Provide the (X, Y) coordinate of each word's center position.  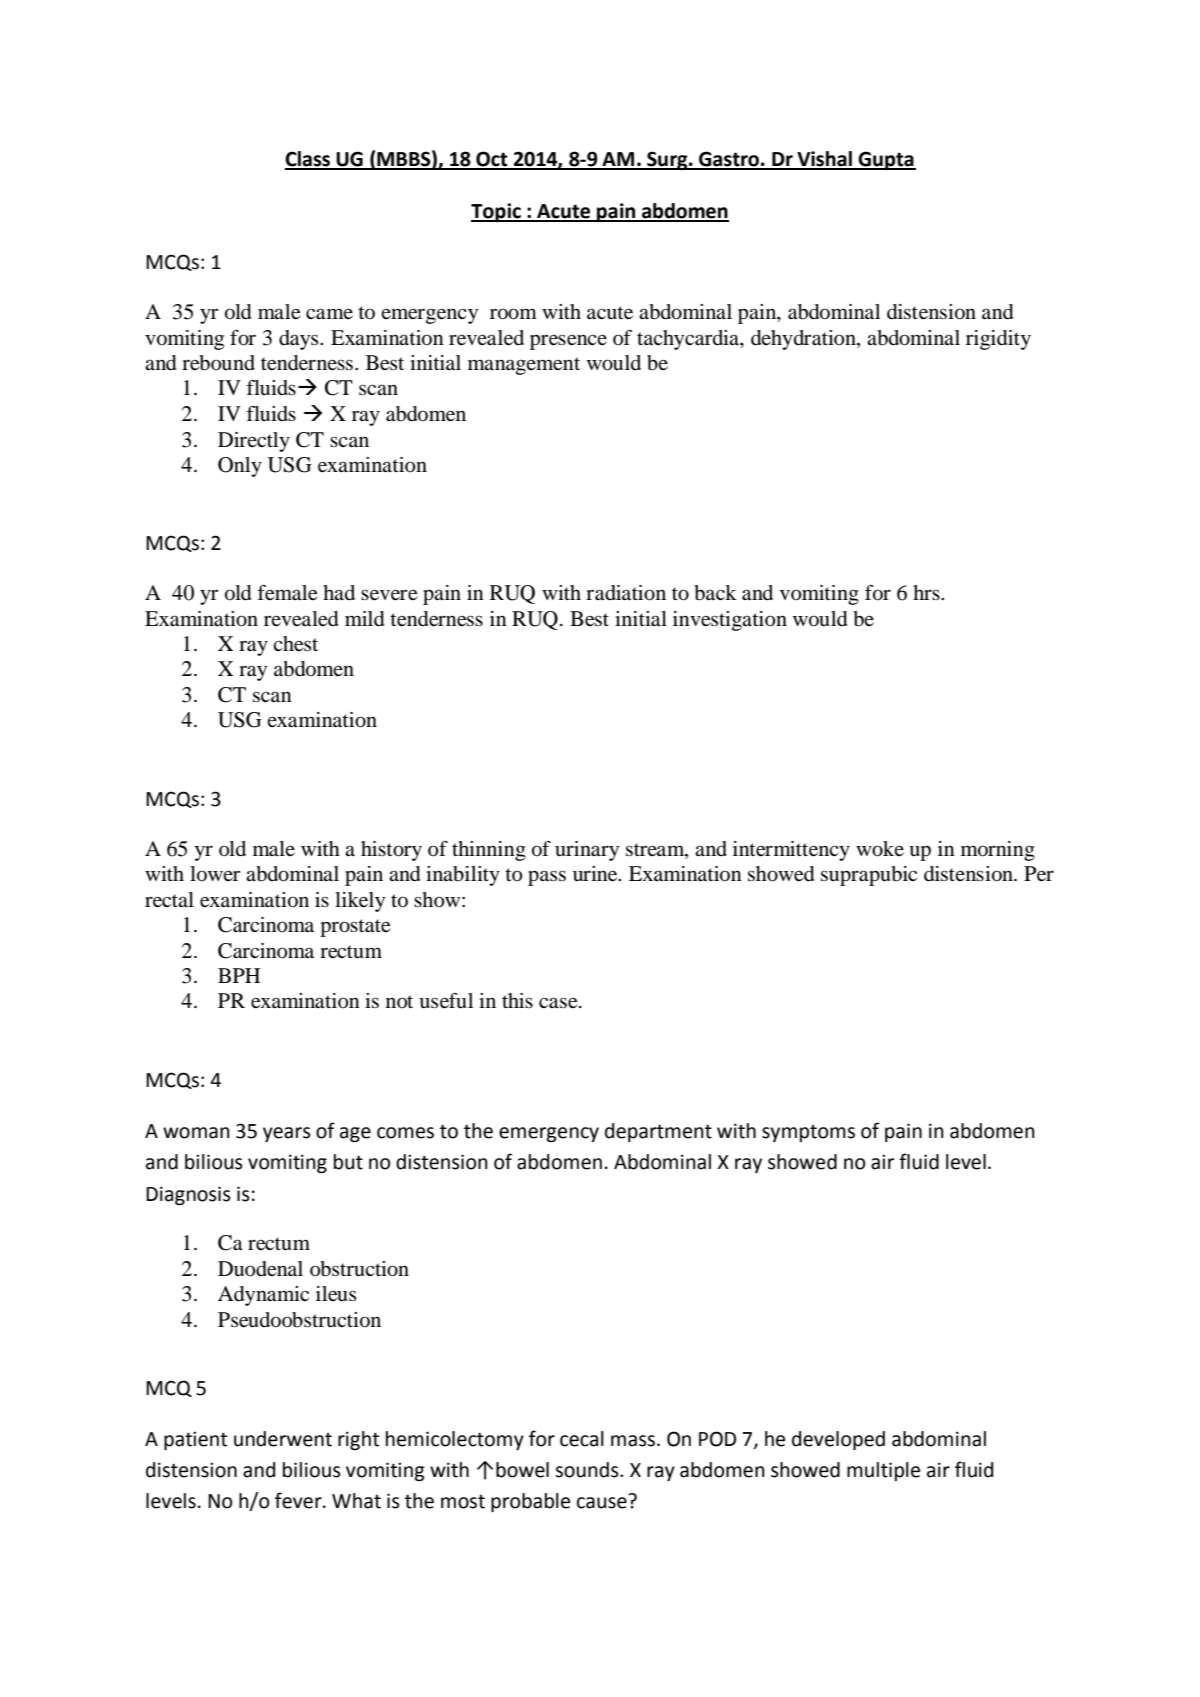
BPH (239, 975)
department (658, 1132)
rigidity (998, 340)
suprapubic (869, 876)
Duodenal (260, 1269)
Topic (497, 212)
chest (295, 644)
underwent (283, 1439)
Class (309, 160)
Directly (254, 442)
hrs (927, 592)
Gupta (886, 160)
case (559, 1003)
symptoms (808, 1133)
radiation (626, 593)
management (524, 366)
